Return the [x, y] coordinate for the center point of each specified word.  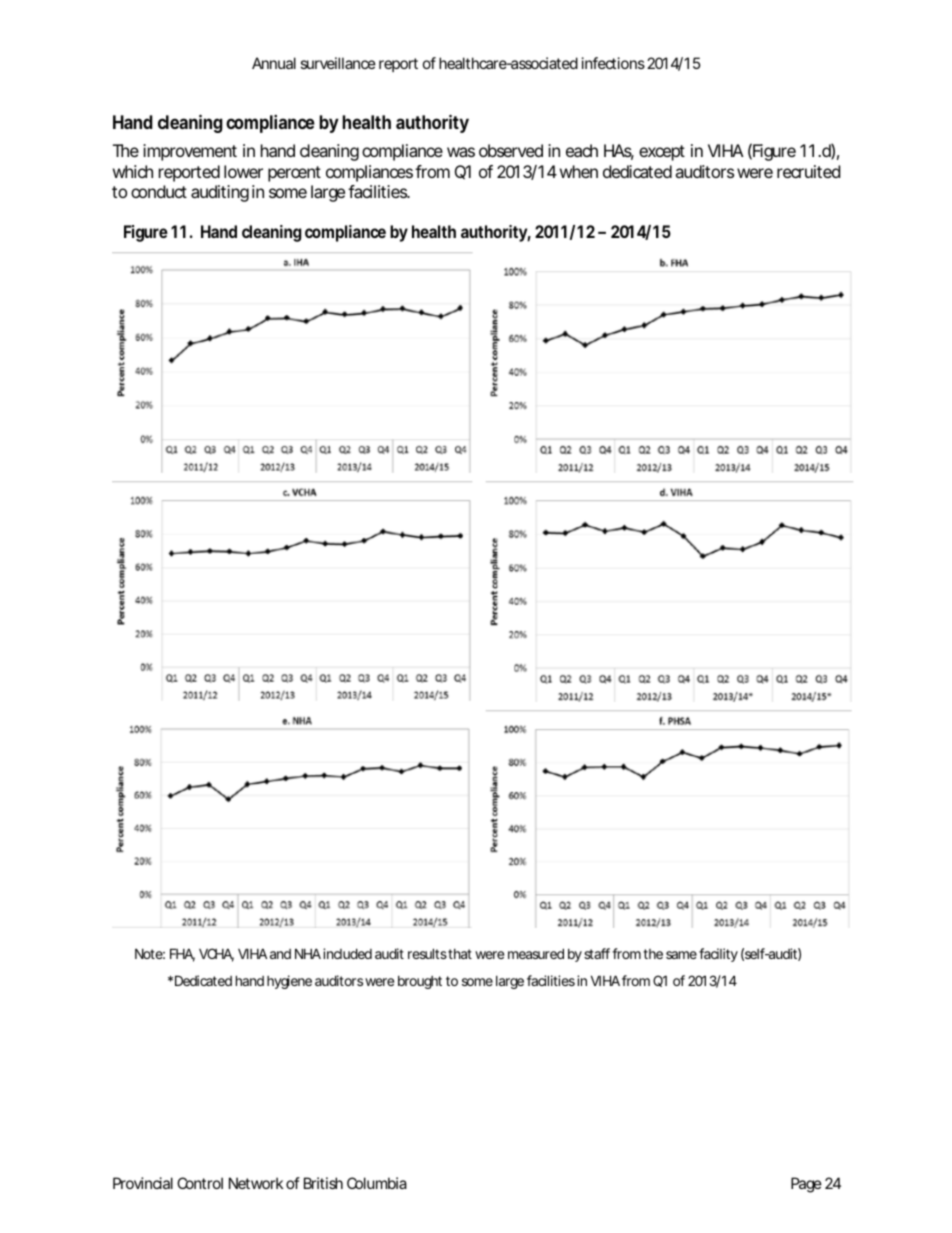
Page [806, 1185]
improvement [190, 152]
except [662, 153]
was [461, 152]
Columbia [377, 1183]
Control [200, 1183]
